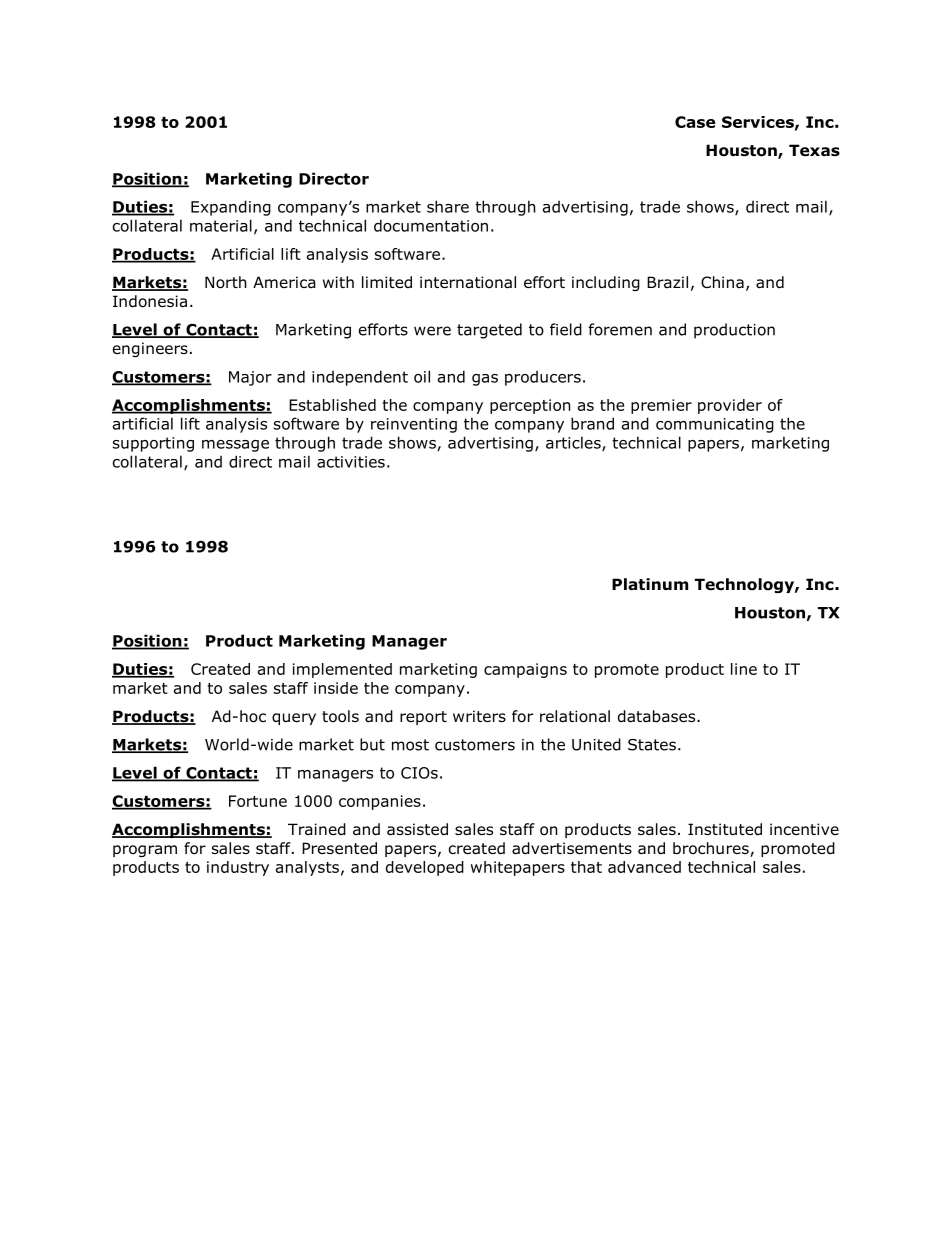 The width and height of the screenshot is (952, 1233). I want to click on articles, so click(574, 443).
